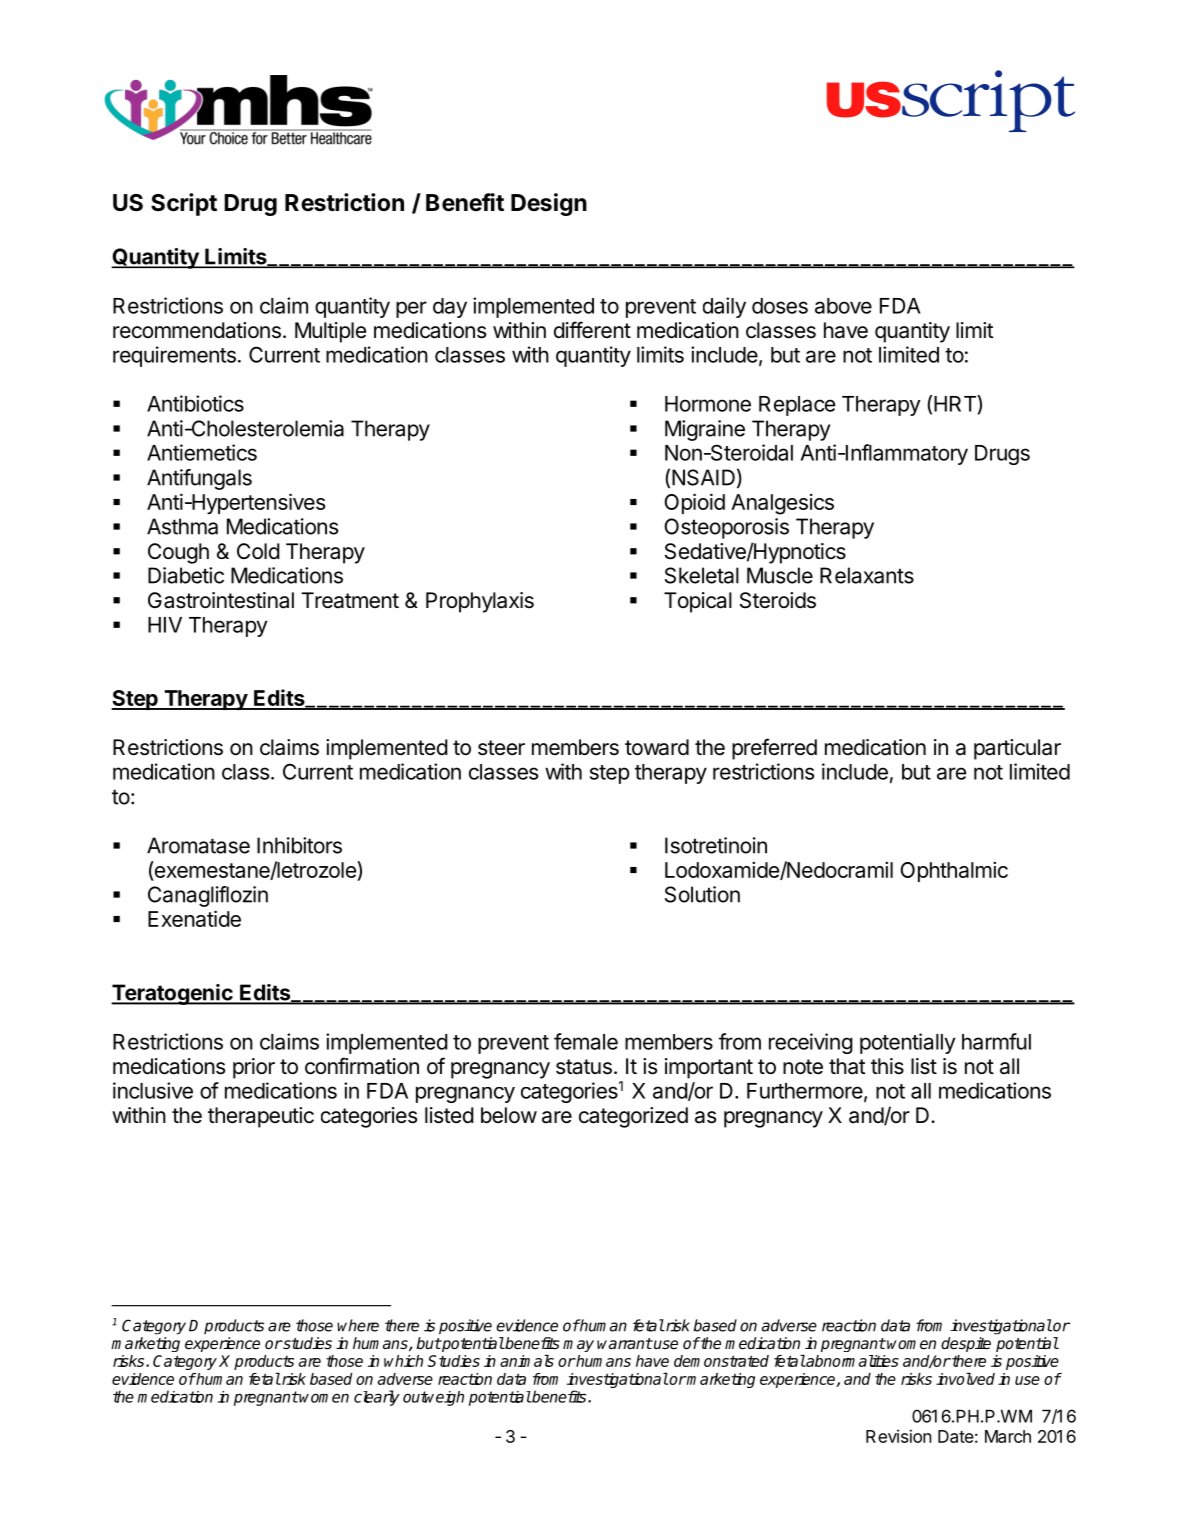 Image resolution: width=1187 pixels, height=1536 pixels. Describe the element at coordinates (549, 204) in the screenshot. I see `Design` at that location.
